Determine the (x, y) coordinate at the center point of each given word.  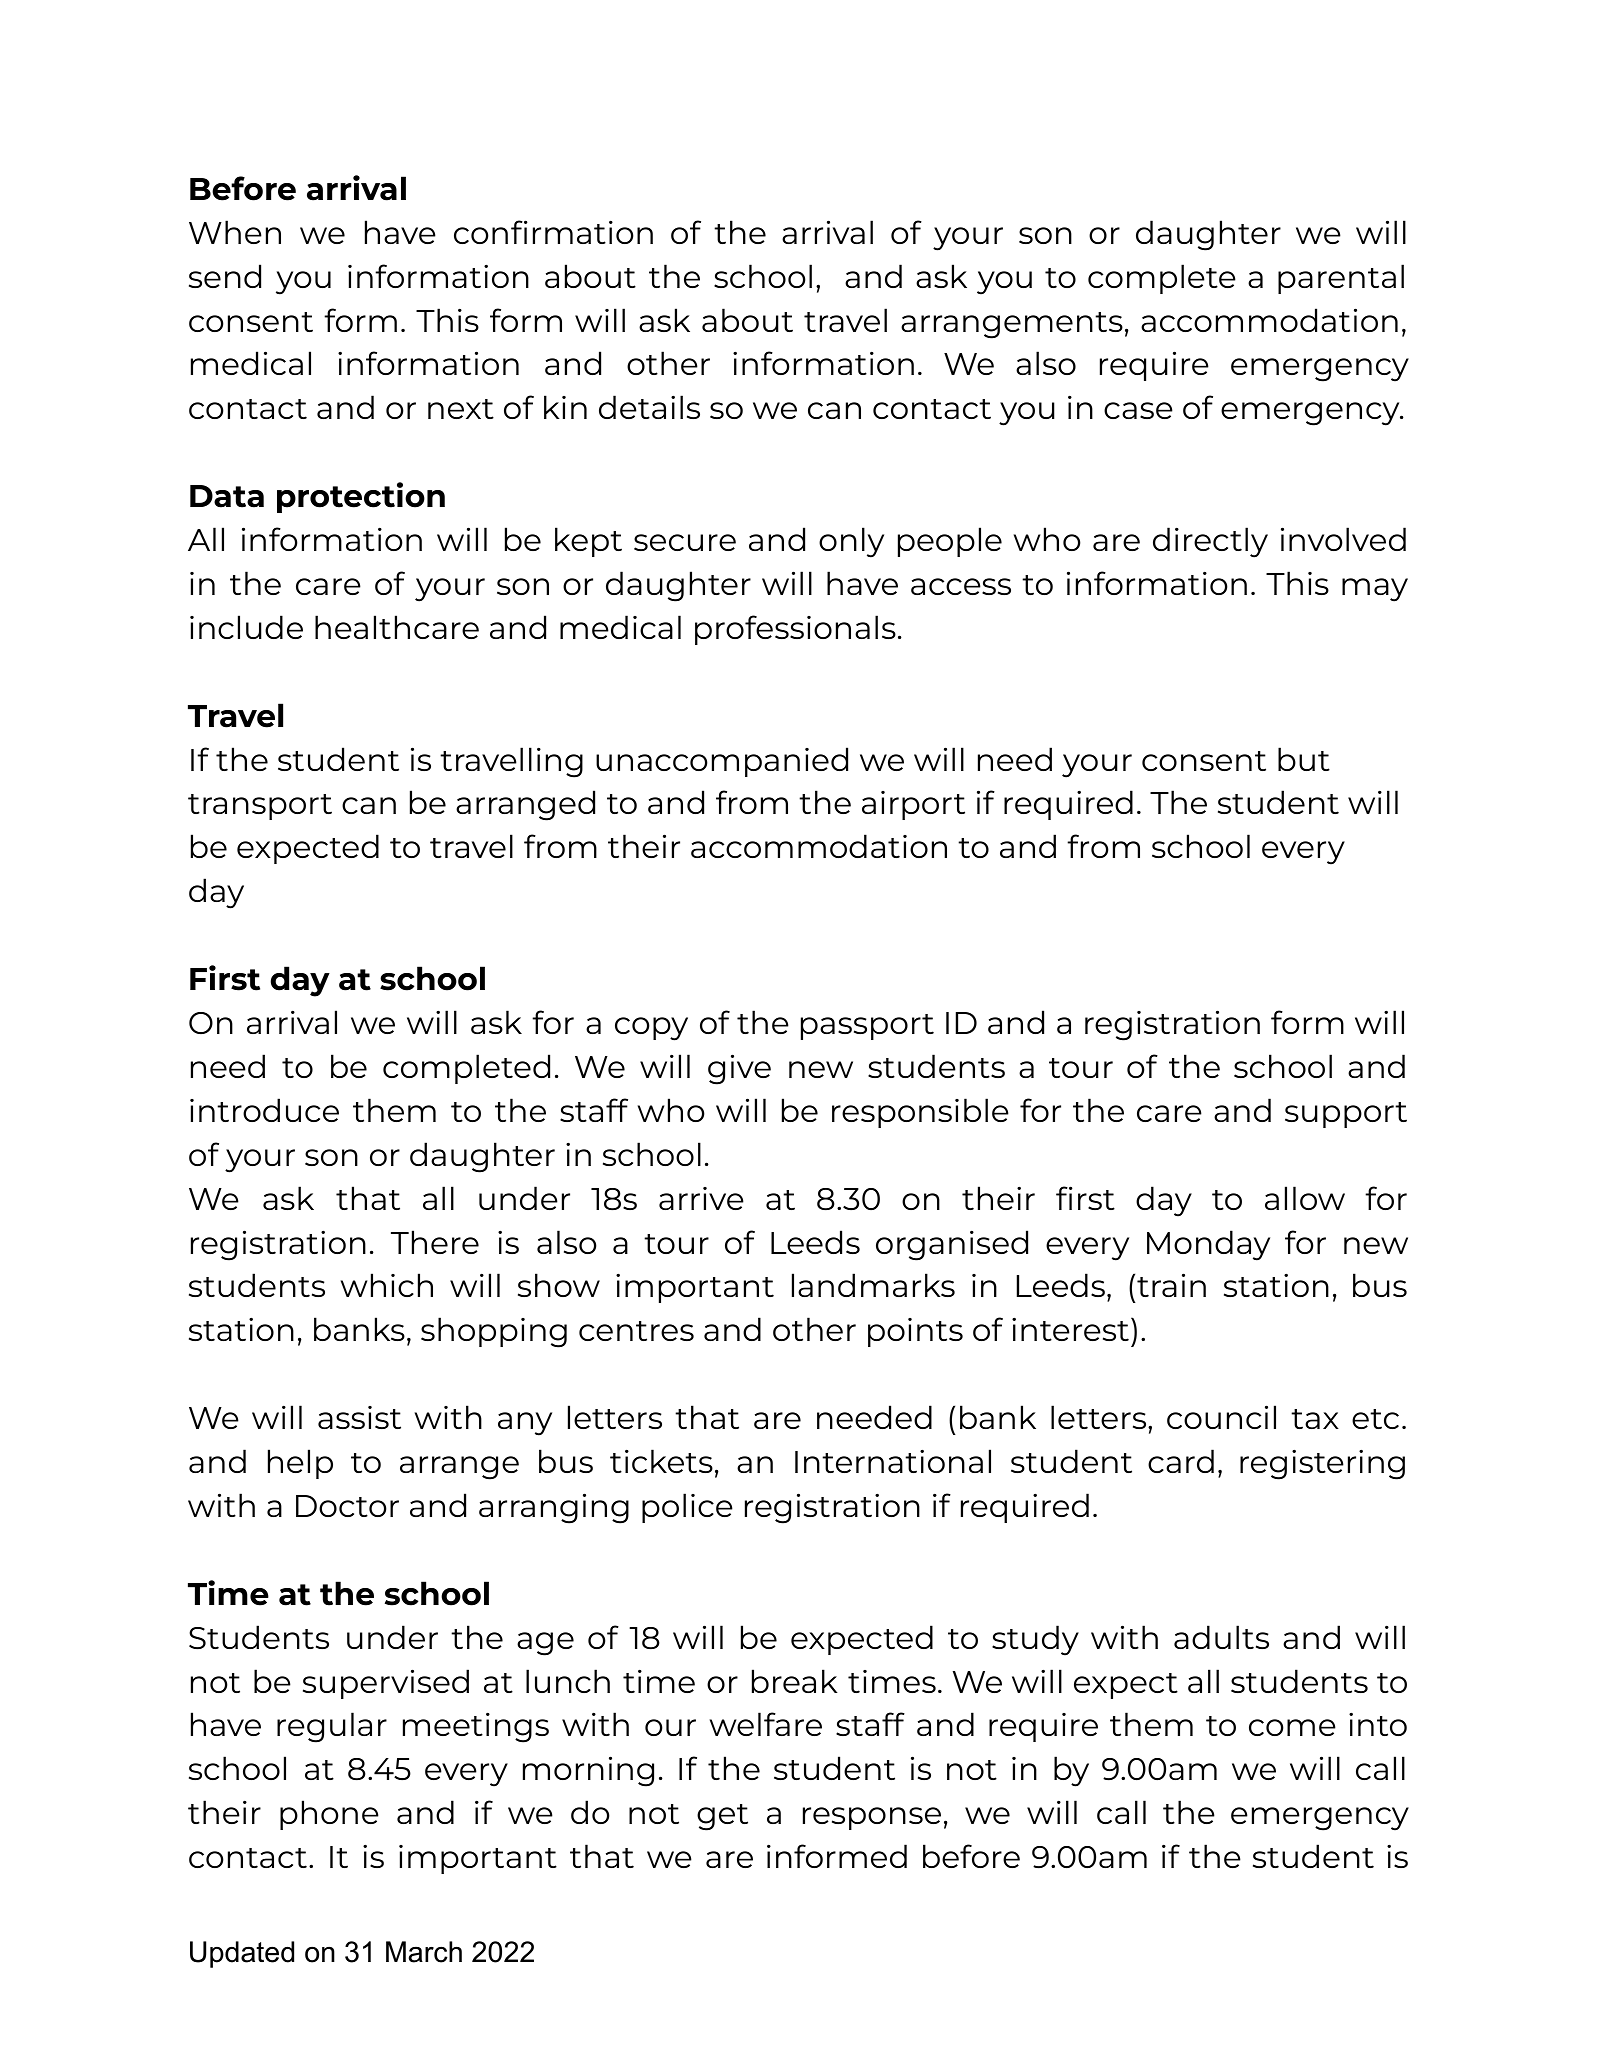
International (893, 1461)
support (1346, 1115)
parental (1341, 279)
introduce (264, 1110)
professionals (795, 630)
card (1181, 1461)
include (246, 627)
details (649, 407)
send (225, 276)
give (739, 1069)
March (424, 1952)
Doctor (347, 1506)
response (872, 1818)
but (1304, 759)
